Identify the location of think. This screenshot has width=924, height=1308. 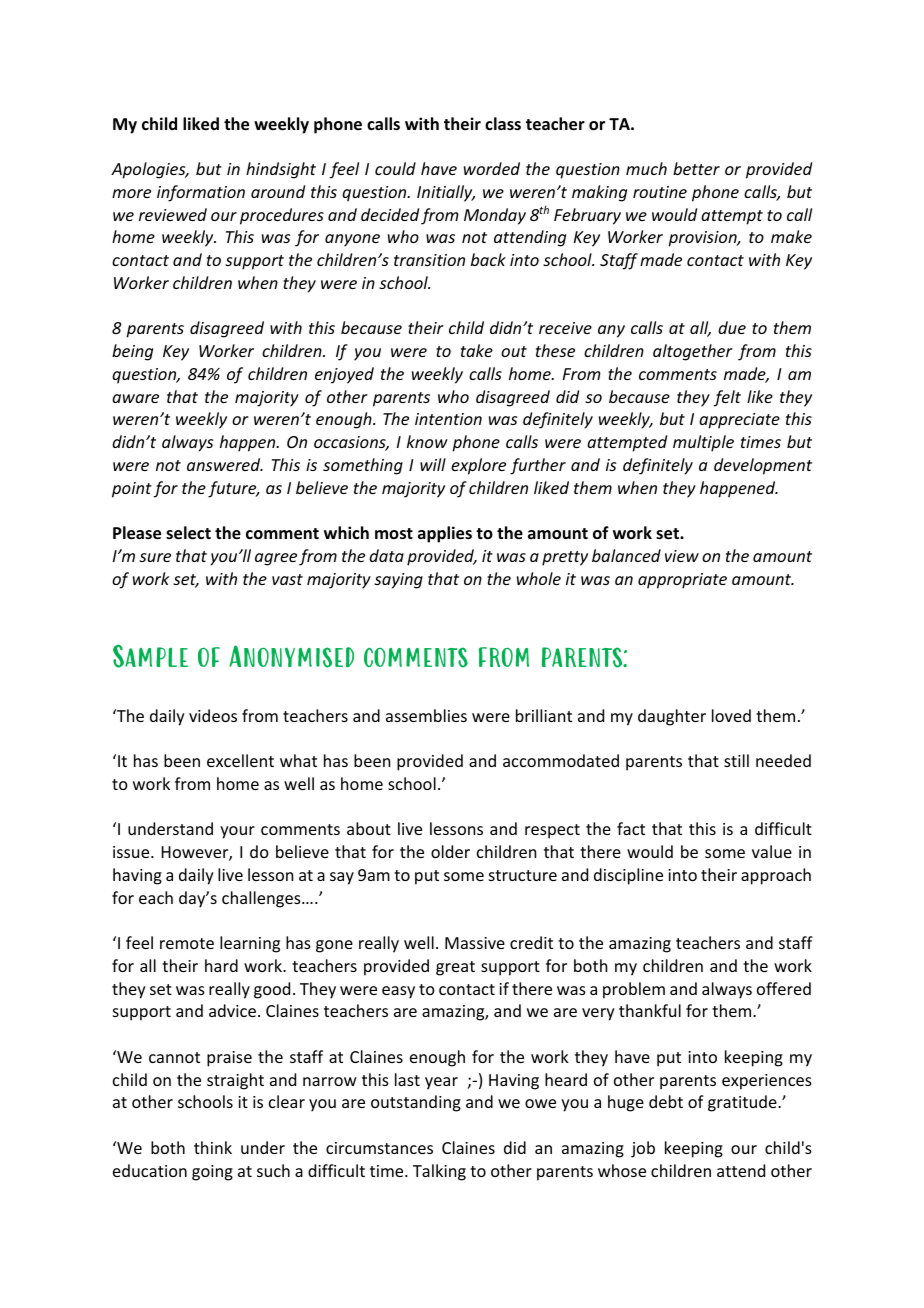
(213, 1147).
